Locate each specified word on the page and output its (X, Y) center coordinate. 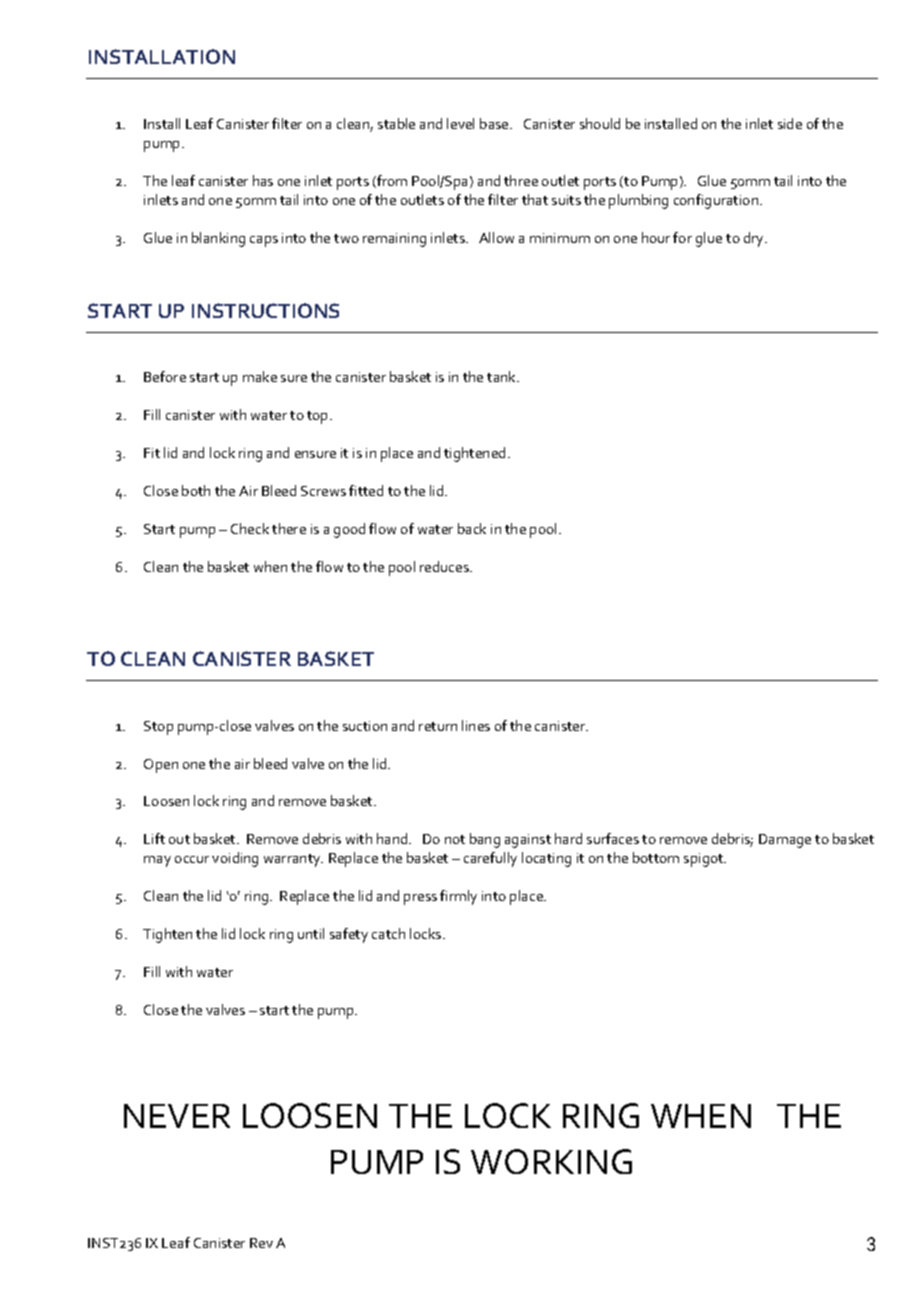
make (260, 376)
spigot (705, 860)
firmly (458, 897)
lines (476, 725)
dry (755, 239)
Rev (261, 1243)
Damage (785, 841)
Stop (158, 728)
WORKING (551, 1161)
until (311, 933)
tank (503, 376)
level (460, 123)
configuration (716, 201)
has (263, 180)
